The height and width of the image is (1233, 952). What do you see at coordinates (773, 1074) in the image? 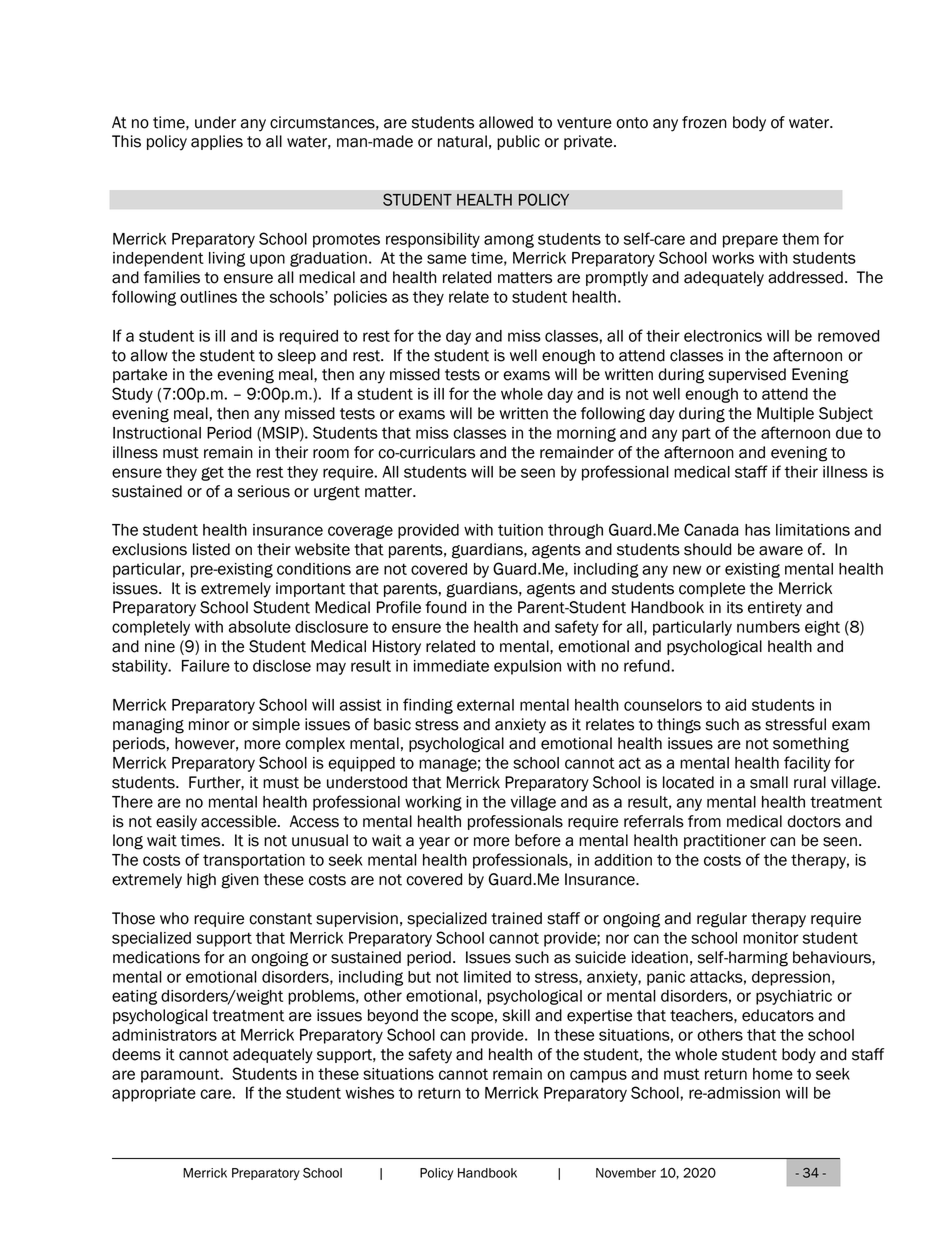
I see `home` at bounding box center [773, 1074].
